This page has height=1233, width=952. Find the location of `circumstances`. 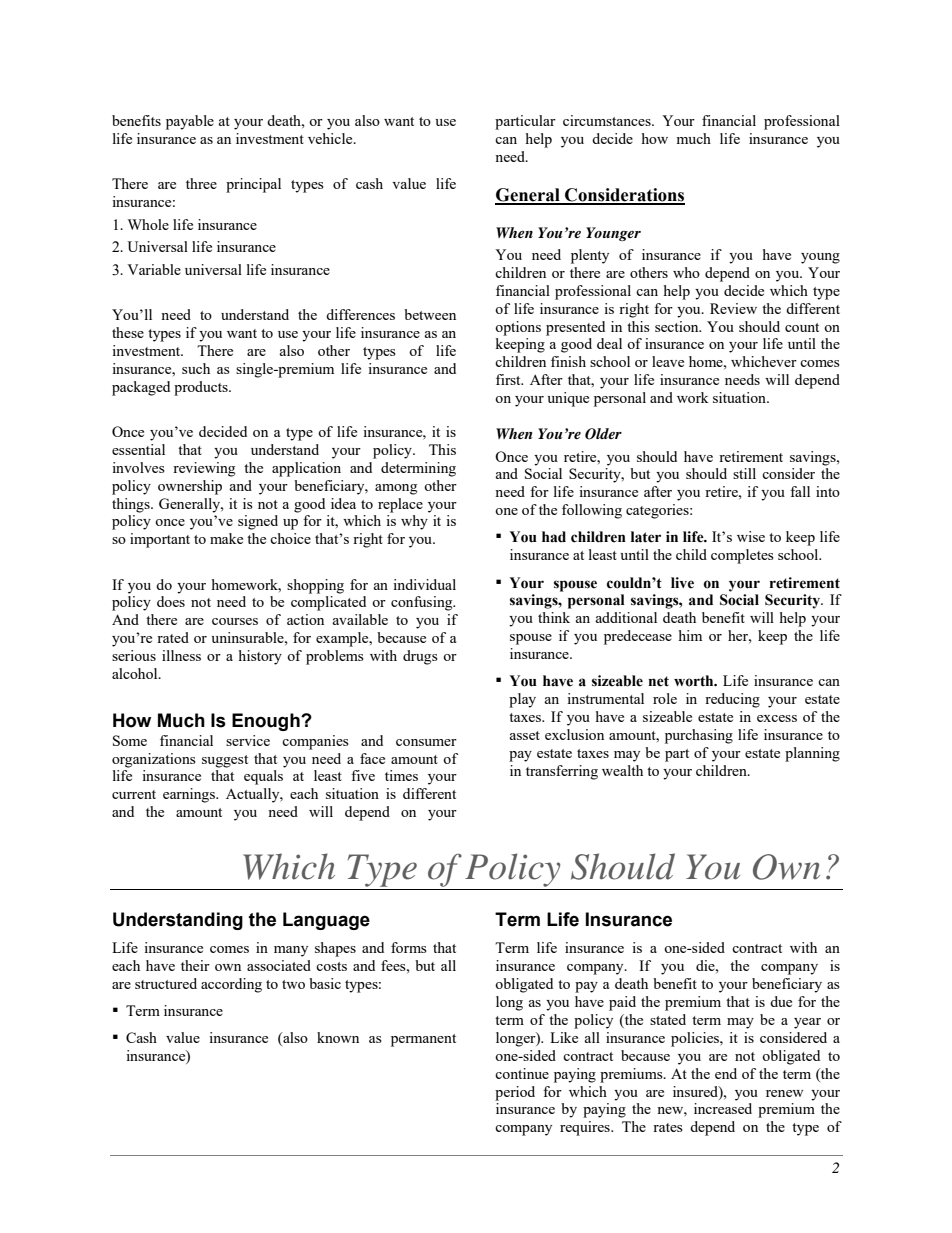

circumstances is located at coordinates (608, 120).
